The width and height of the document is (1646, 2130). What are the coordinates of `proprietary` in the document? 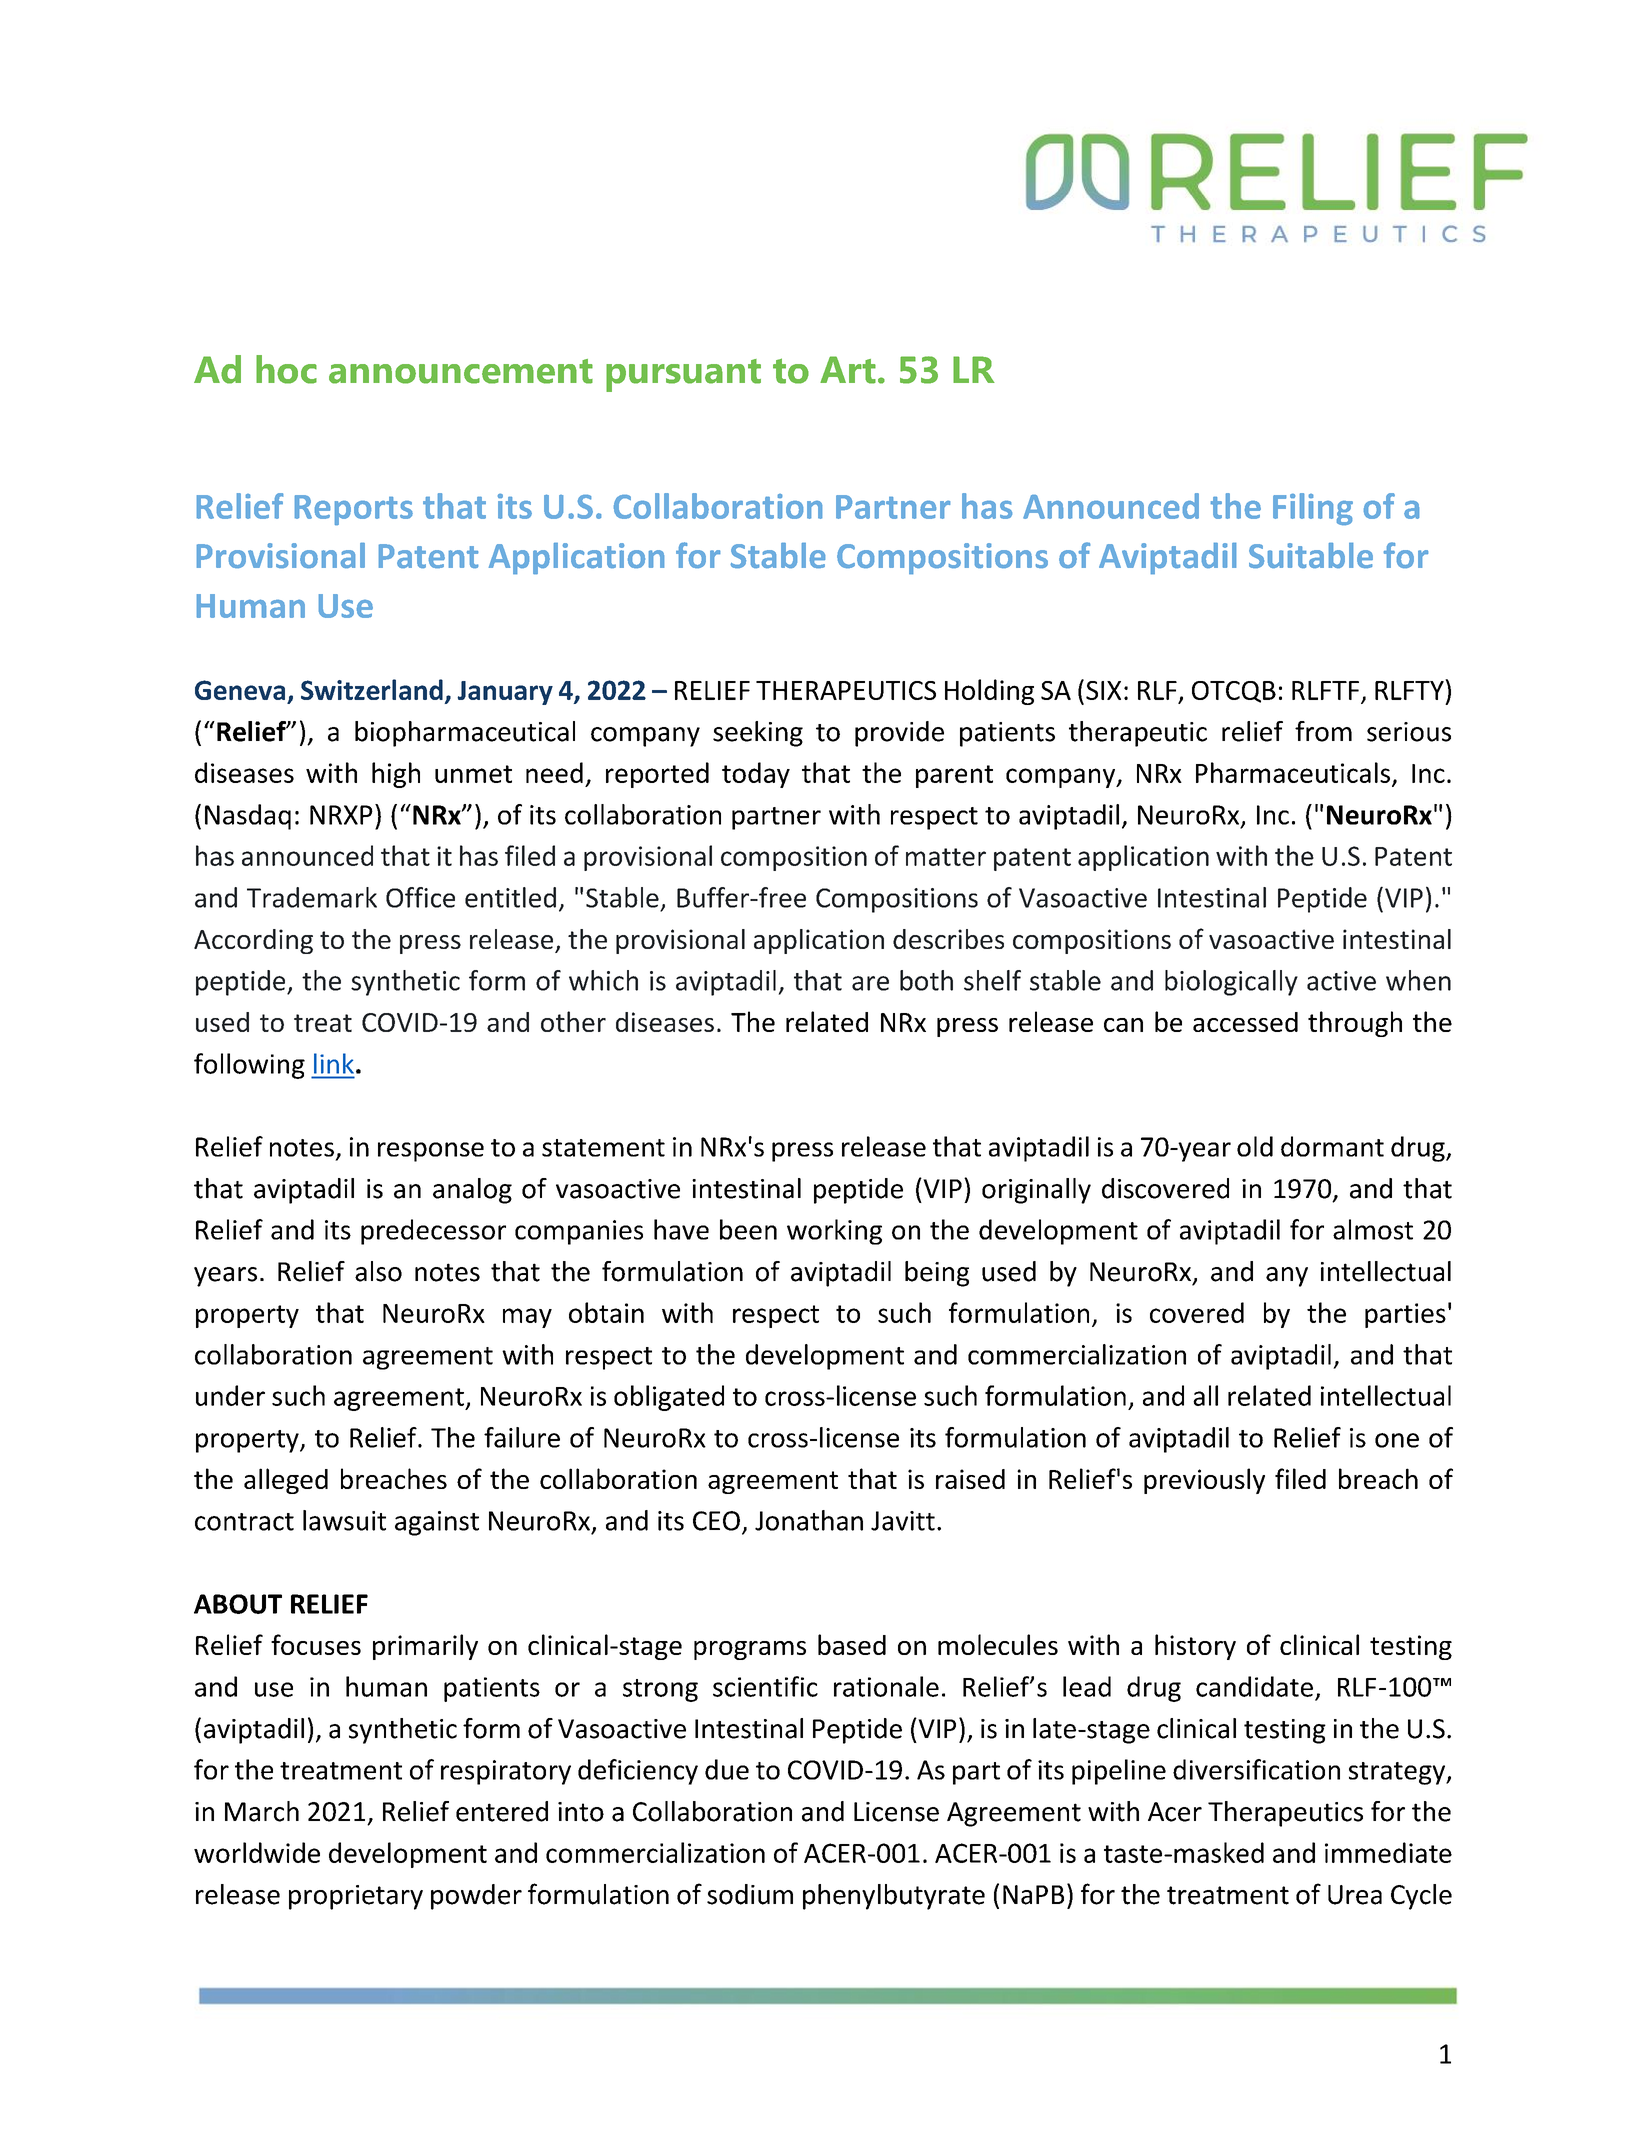 It's located at (356, 1897).
